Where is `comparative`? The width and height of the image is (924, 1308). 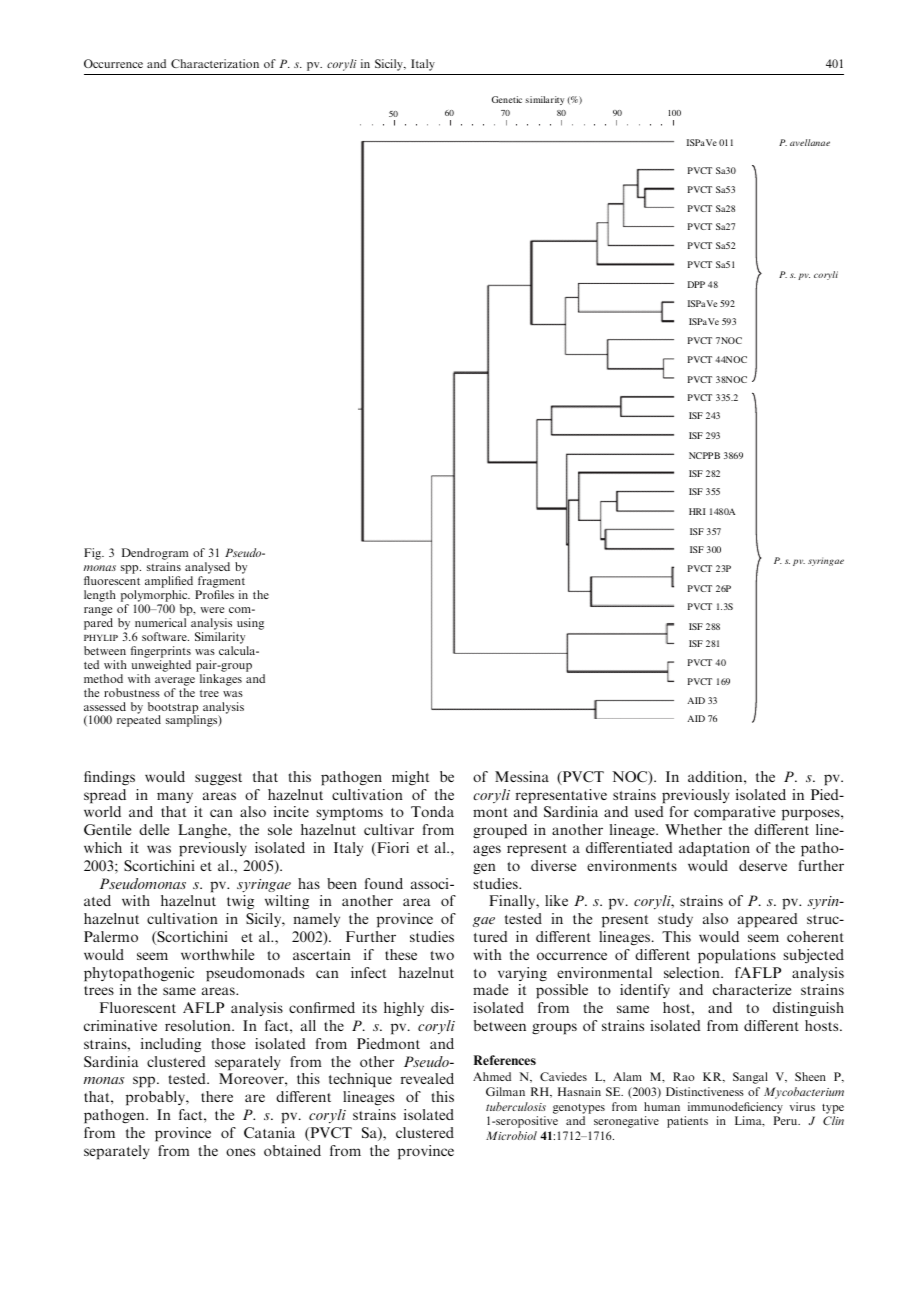 comparative is located at coordinates (734, 813).
